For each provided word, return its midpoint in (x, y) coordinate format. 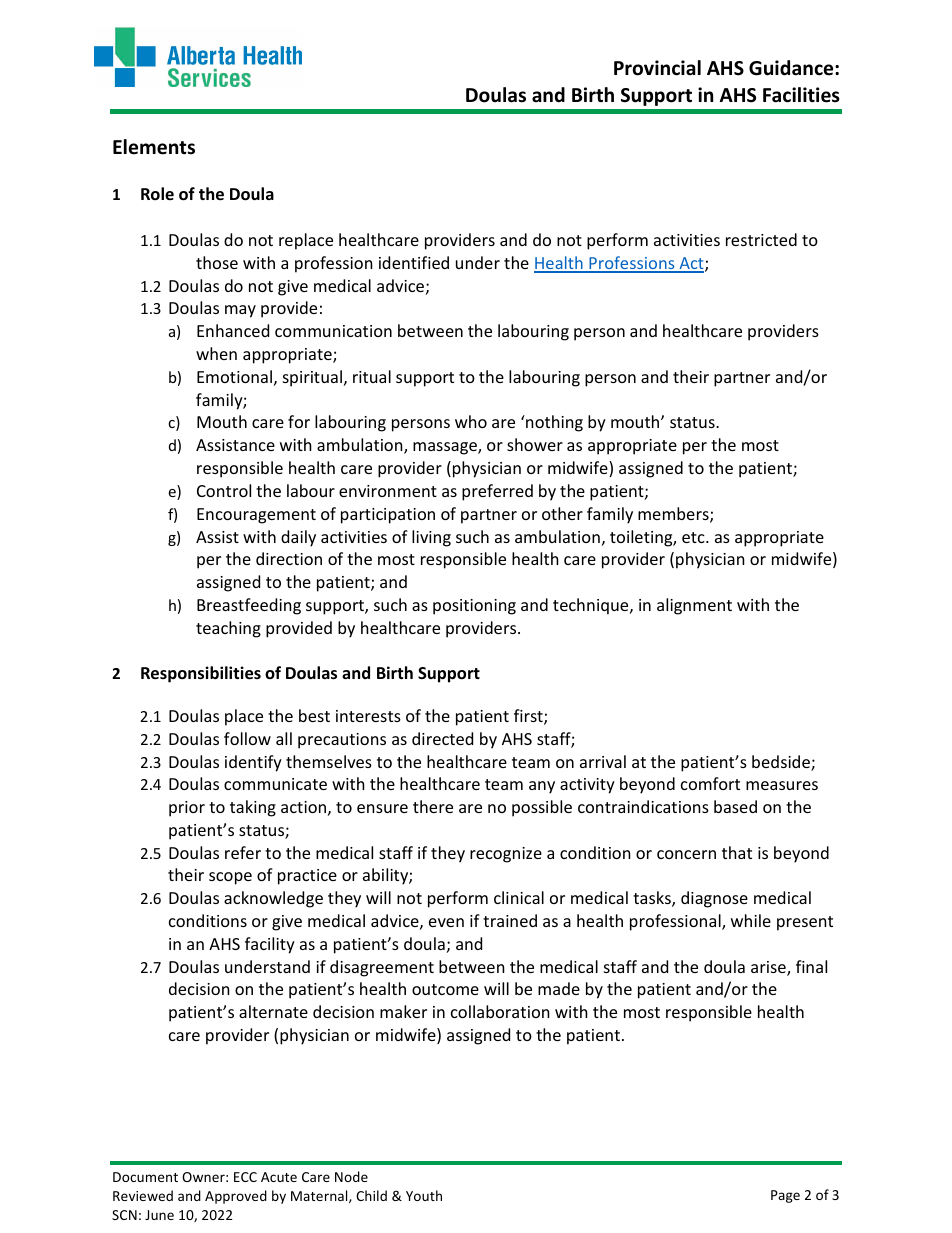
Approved (236, 1197)
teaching (228, 629)
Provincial (657, 68)
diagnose (714, 899)
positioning (474, 607)
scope (230, 878)
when (216, 353)
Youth (424, 1195)
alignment (694, 606)
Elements (154, 147)
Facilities (801, 95)
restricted (761, 239)
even (446, 922)
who (471, 421)
